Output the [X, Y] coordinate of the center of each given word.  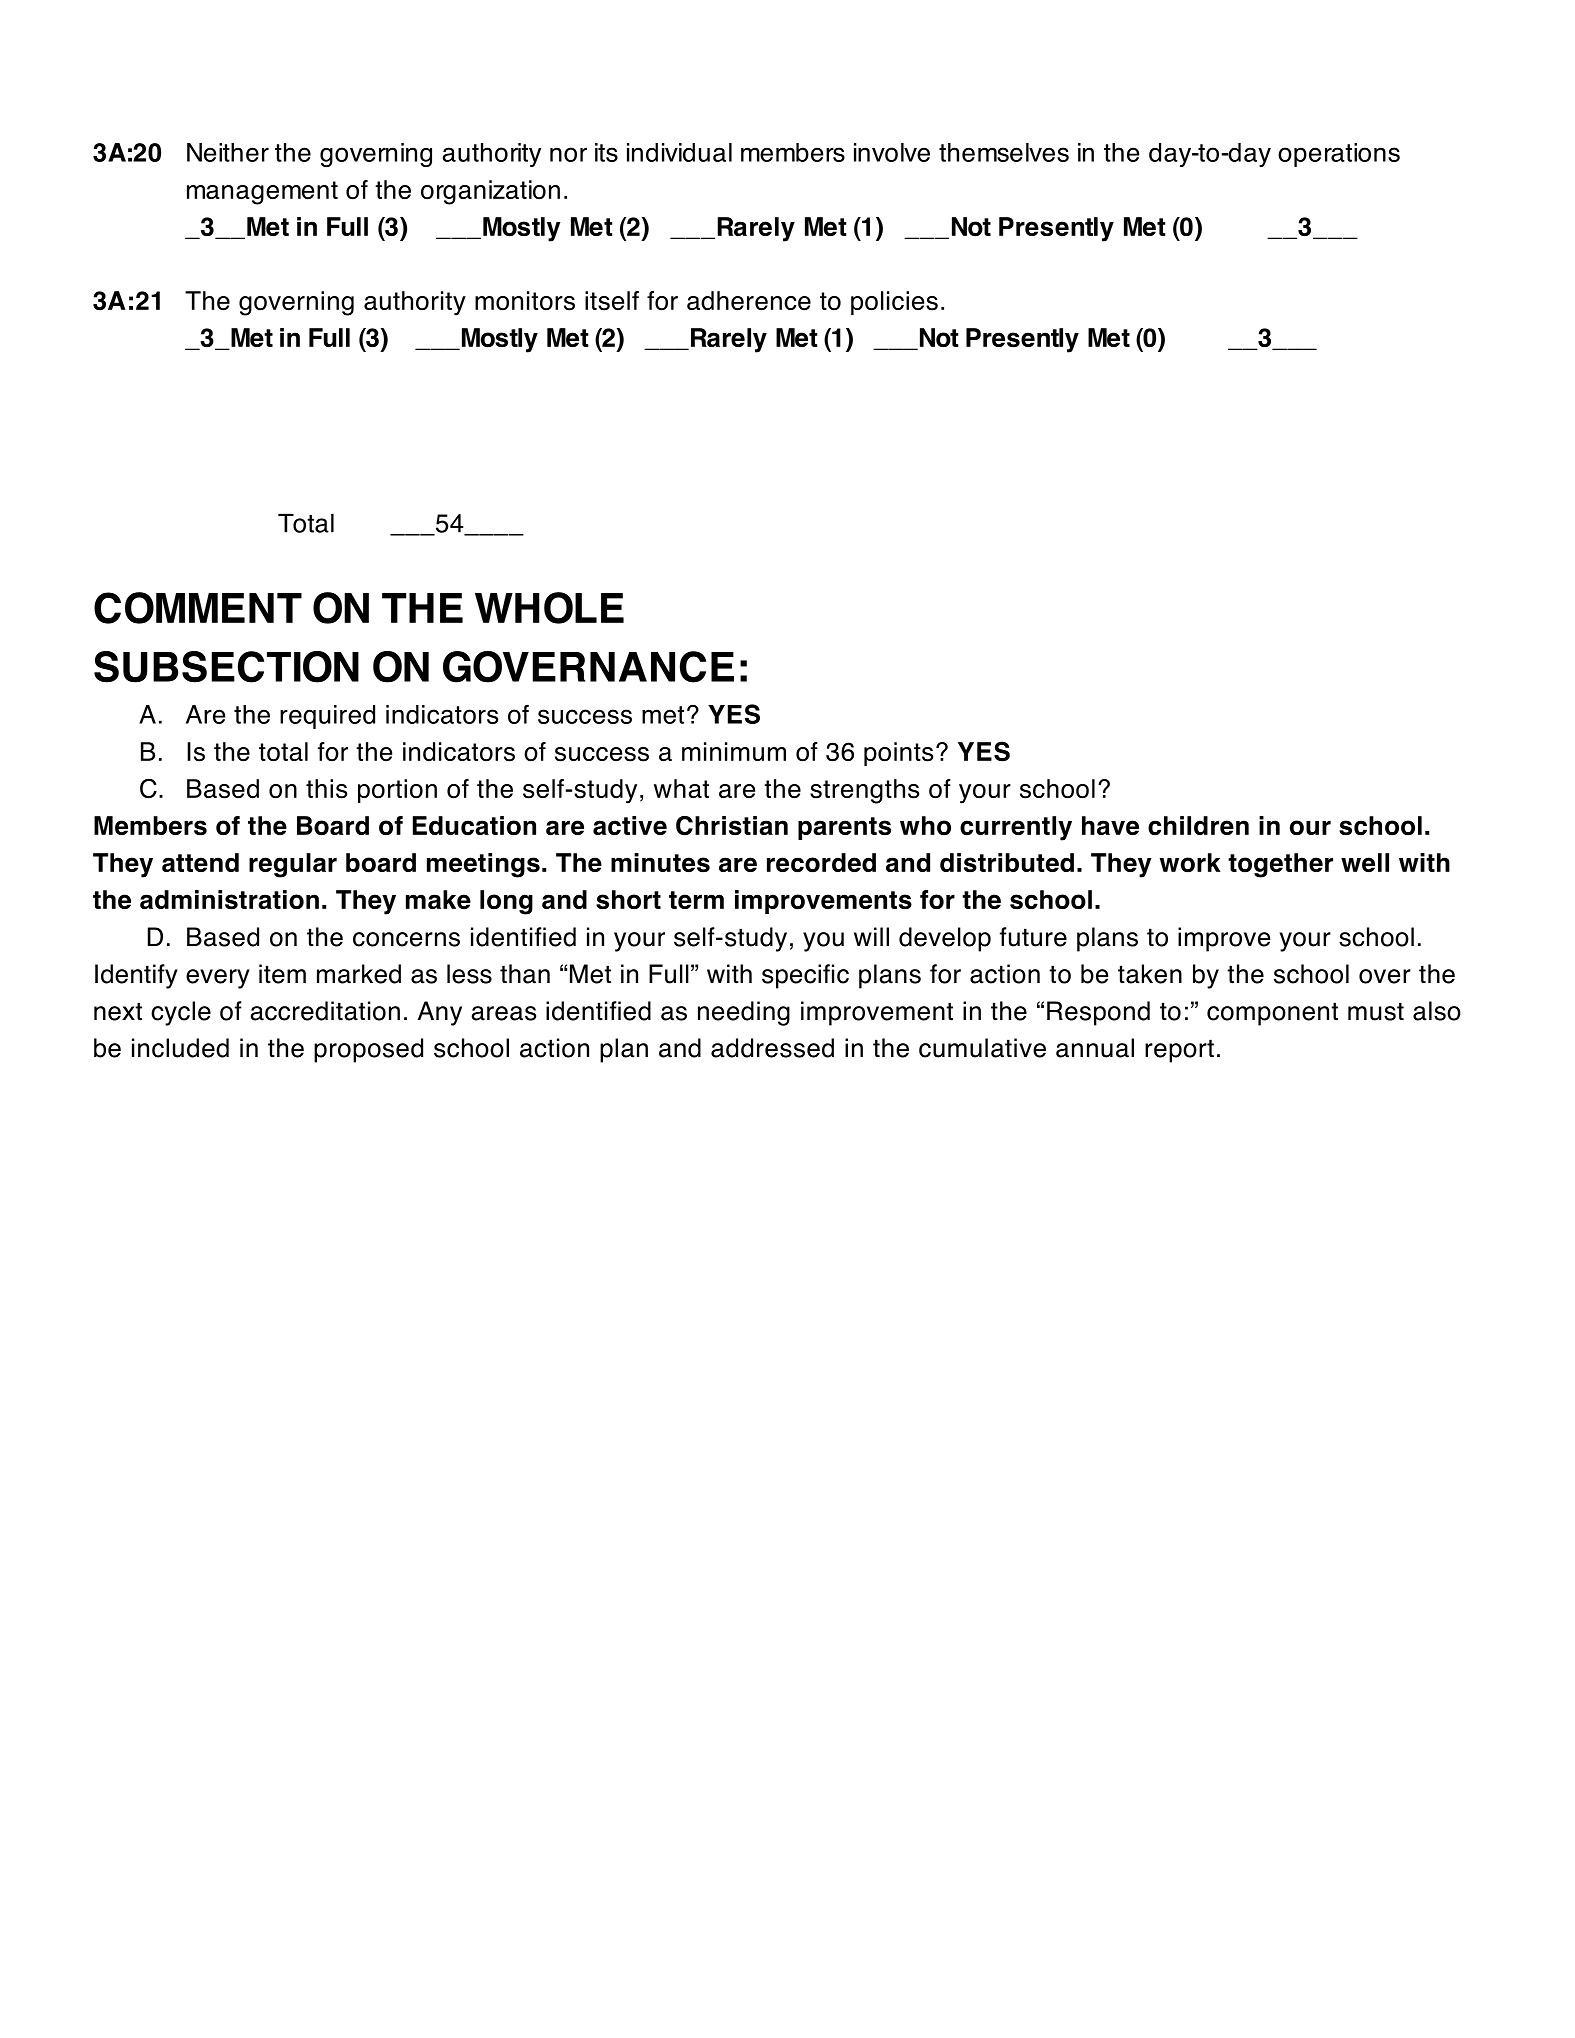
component [1272, 1014]
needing [744, 1013]
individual [679, 152]
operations [1339, 155]
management [262, 193]
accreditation [325, 1011]
